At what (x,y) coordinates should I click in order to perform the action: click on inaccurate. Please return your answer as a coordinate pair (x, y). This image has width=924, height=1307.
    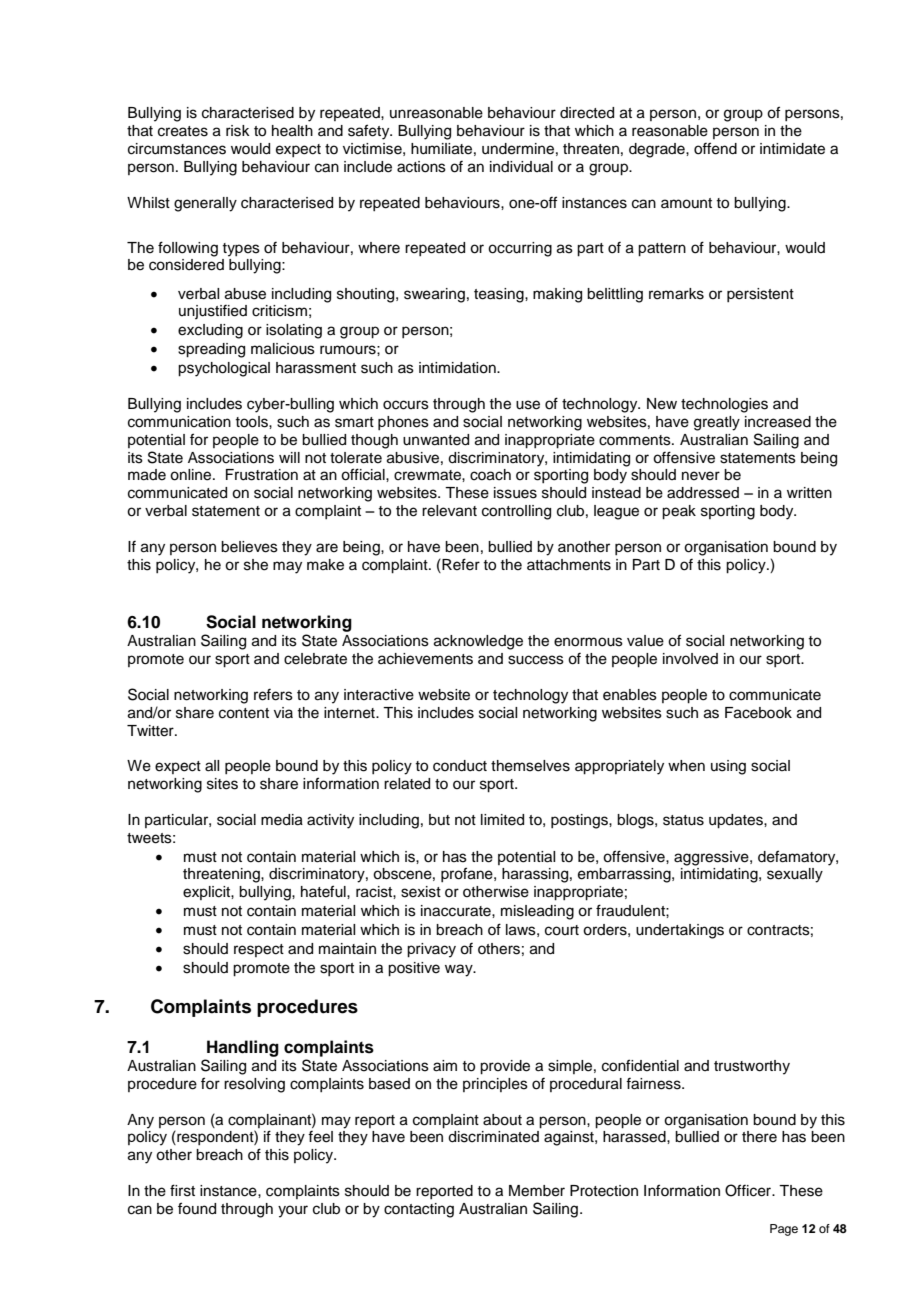
    Looking at the image, I should click on (457, 911).
